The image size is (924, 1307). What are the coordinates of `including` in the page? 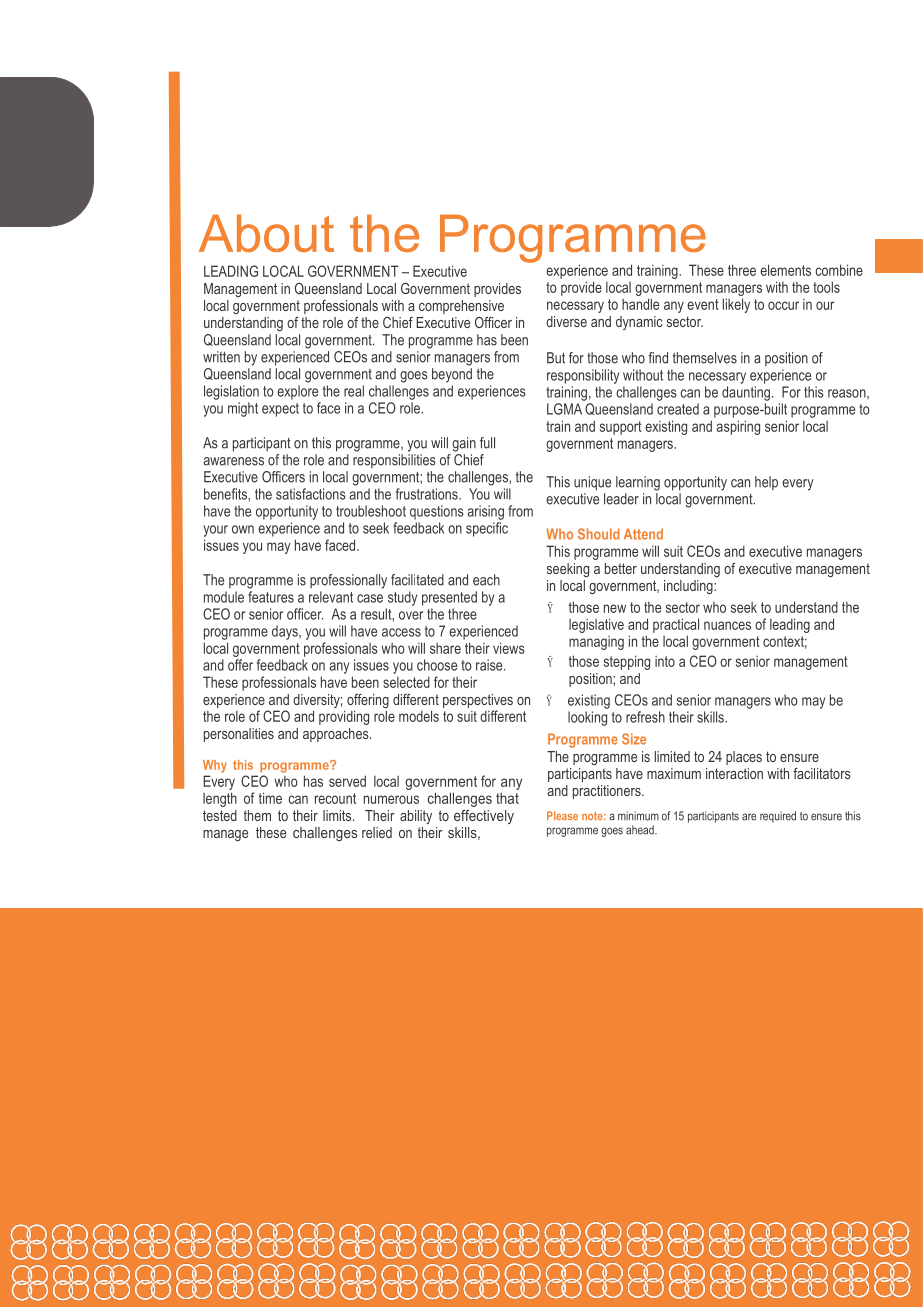 It's located at (689, 587).
